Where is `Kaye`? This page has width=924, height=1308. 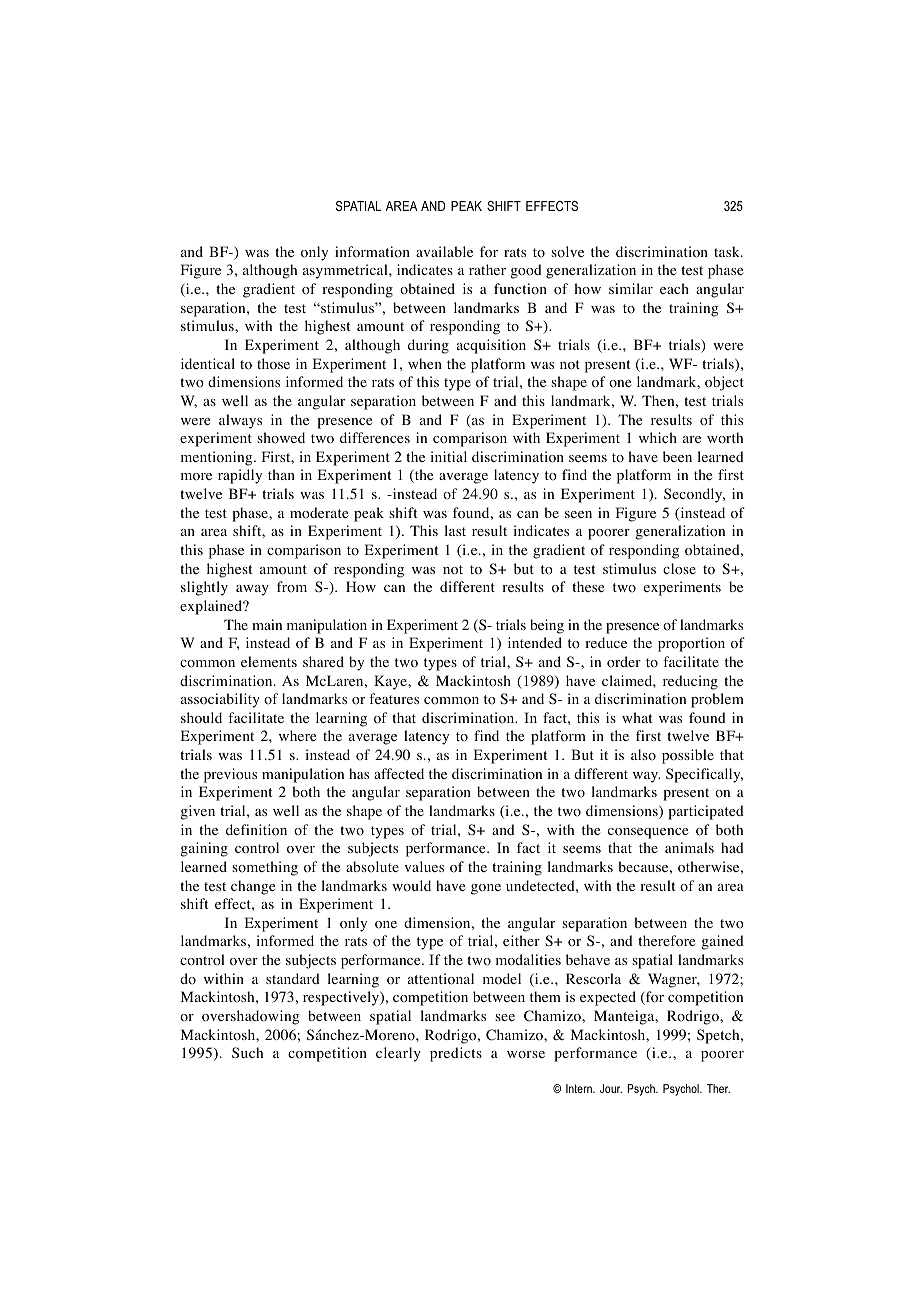
Kaye is located at coordinates (391, 682).
